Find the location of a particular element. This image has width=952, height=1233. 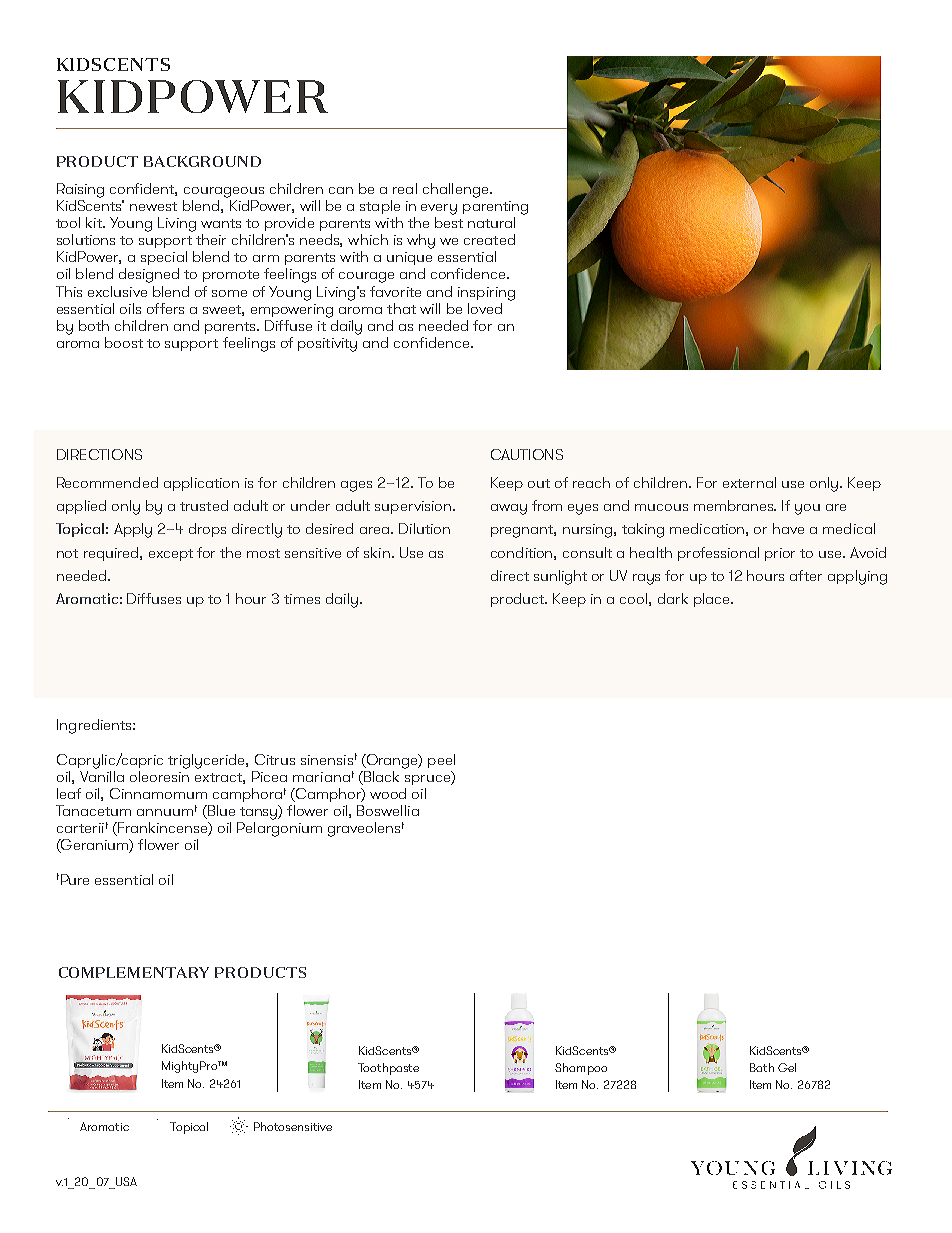

Cinnamomum is located at coordinates (158, 793).
